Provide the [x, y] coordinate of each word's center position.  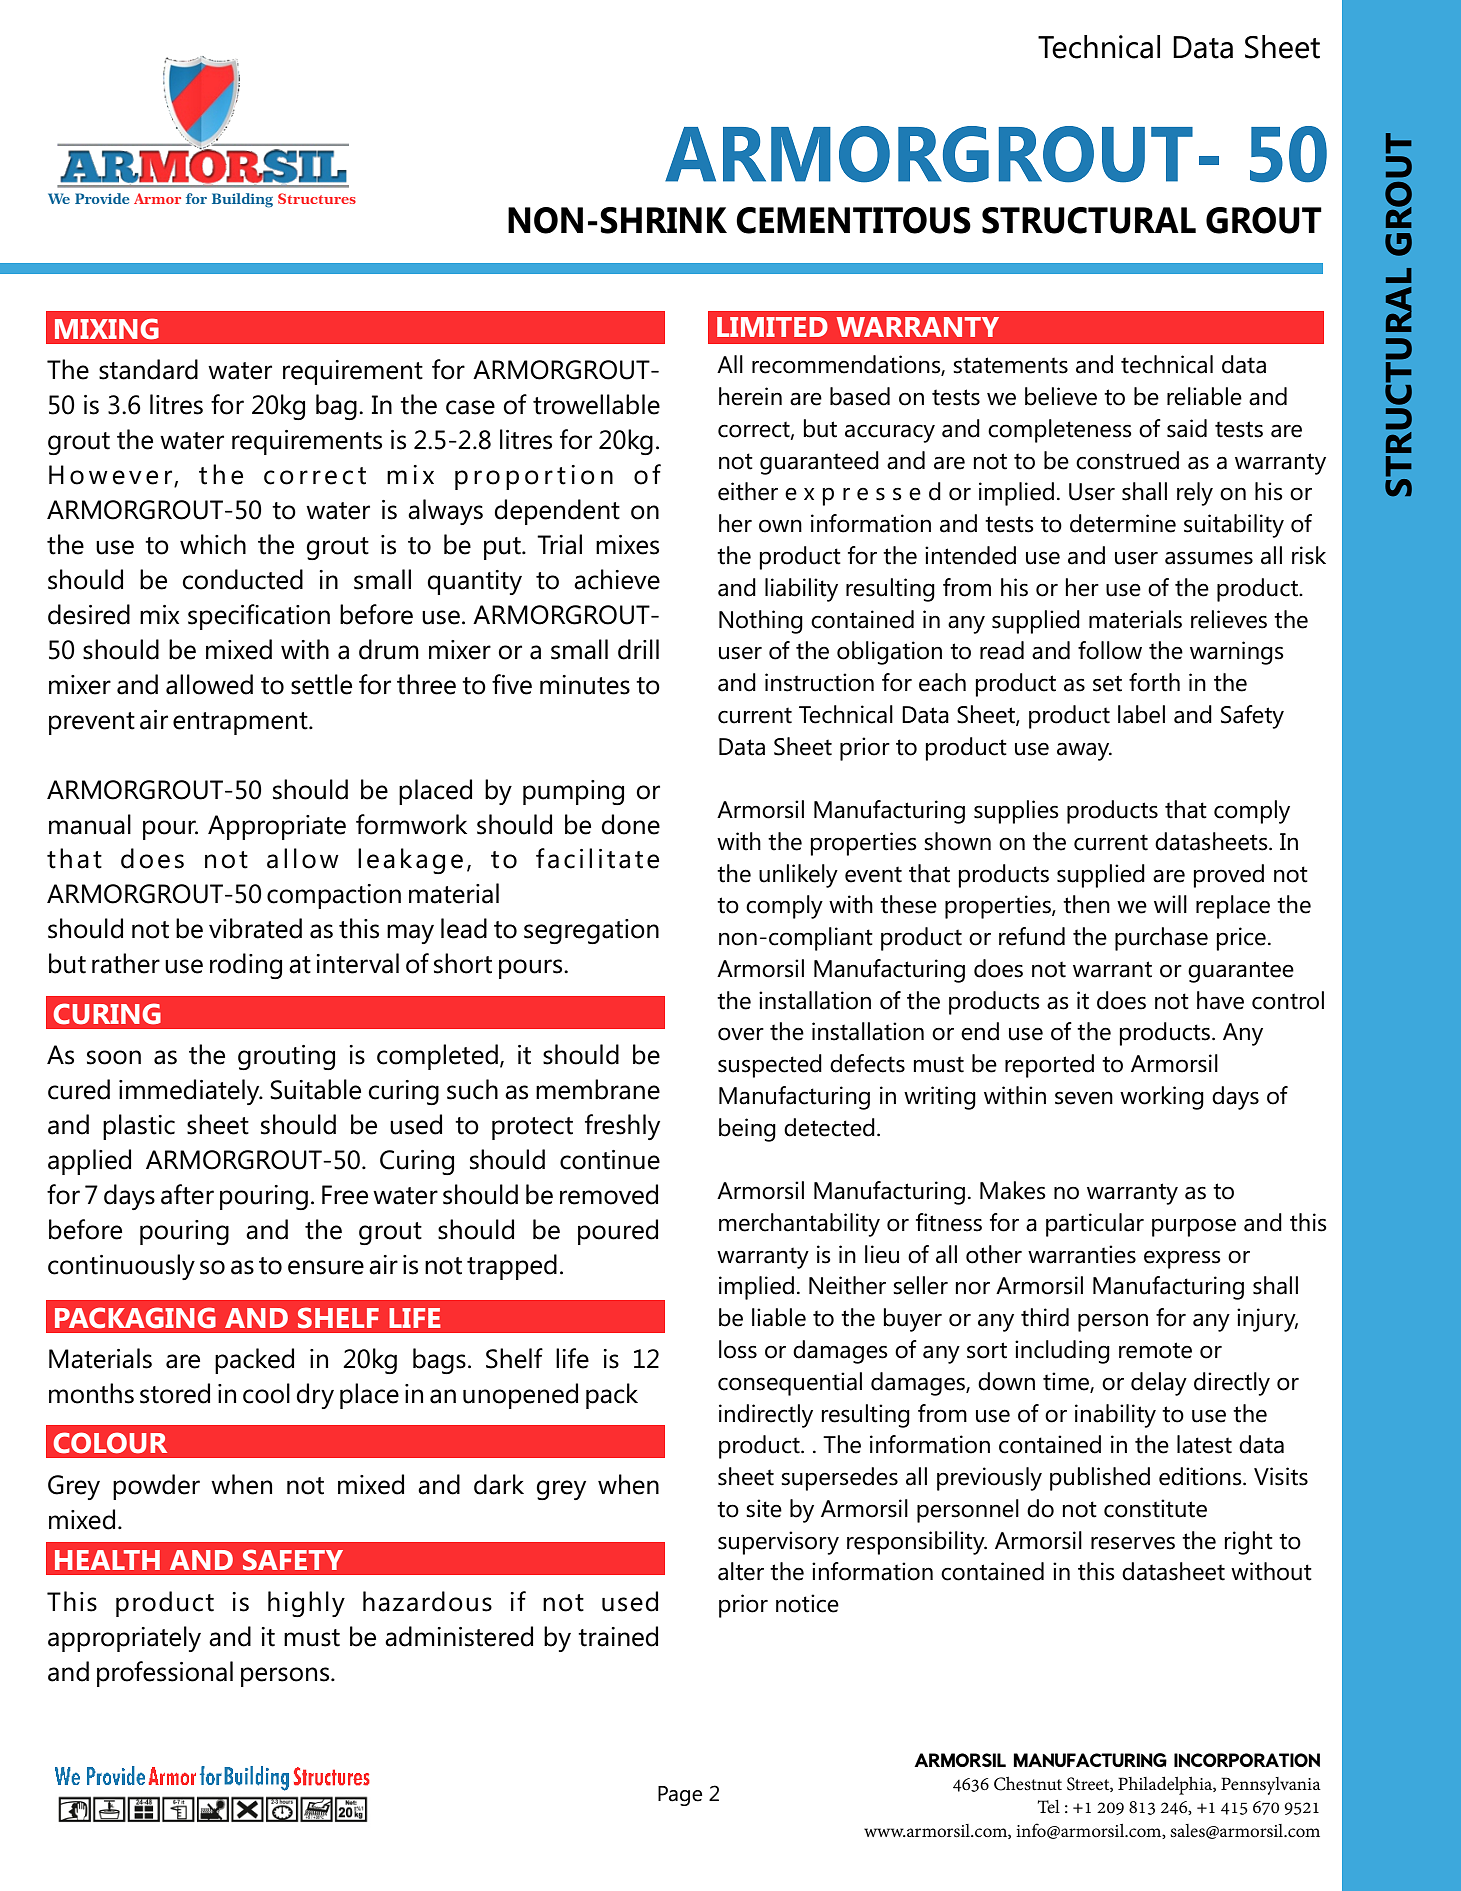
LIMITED [772, 327]
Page [680, 1796]
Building [242, 200]
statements [1010, 365]
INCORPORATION [1247, 1760]
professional [165, 1674]
